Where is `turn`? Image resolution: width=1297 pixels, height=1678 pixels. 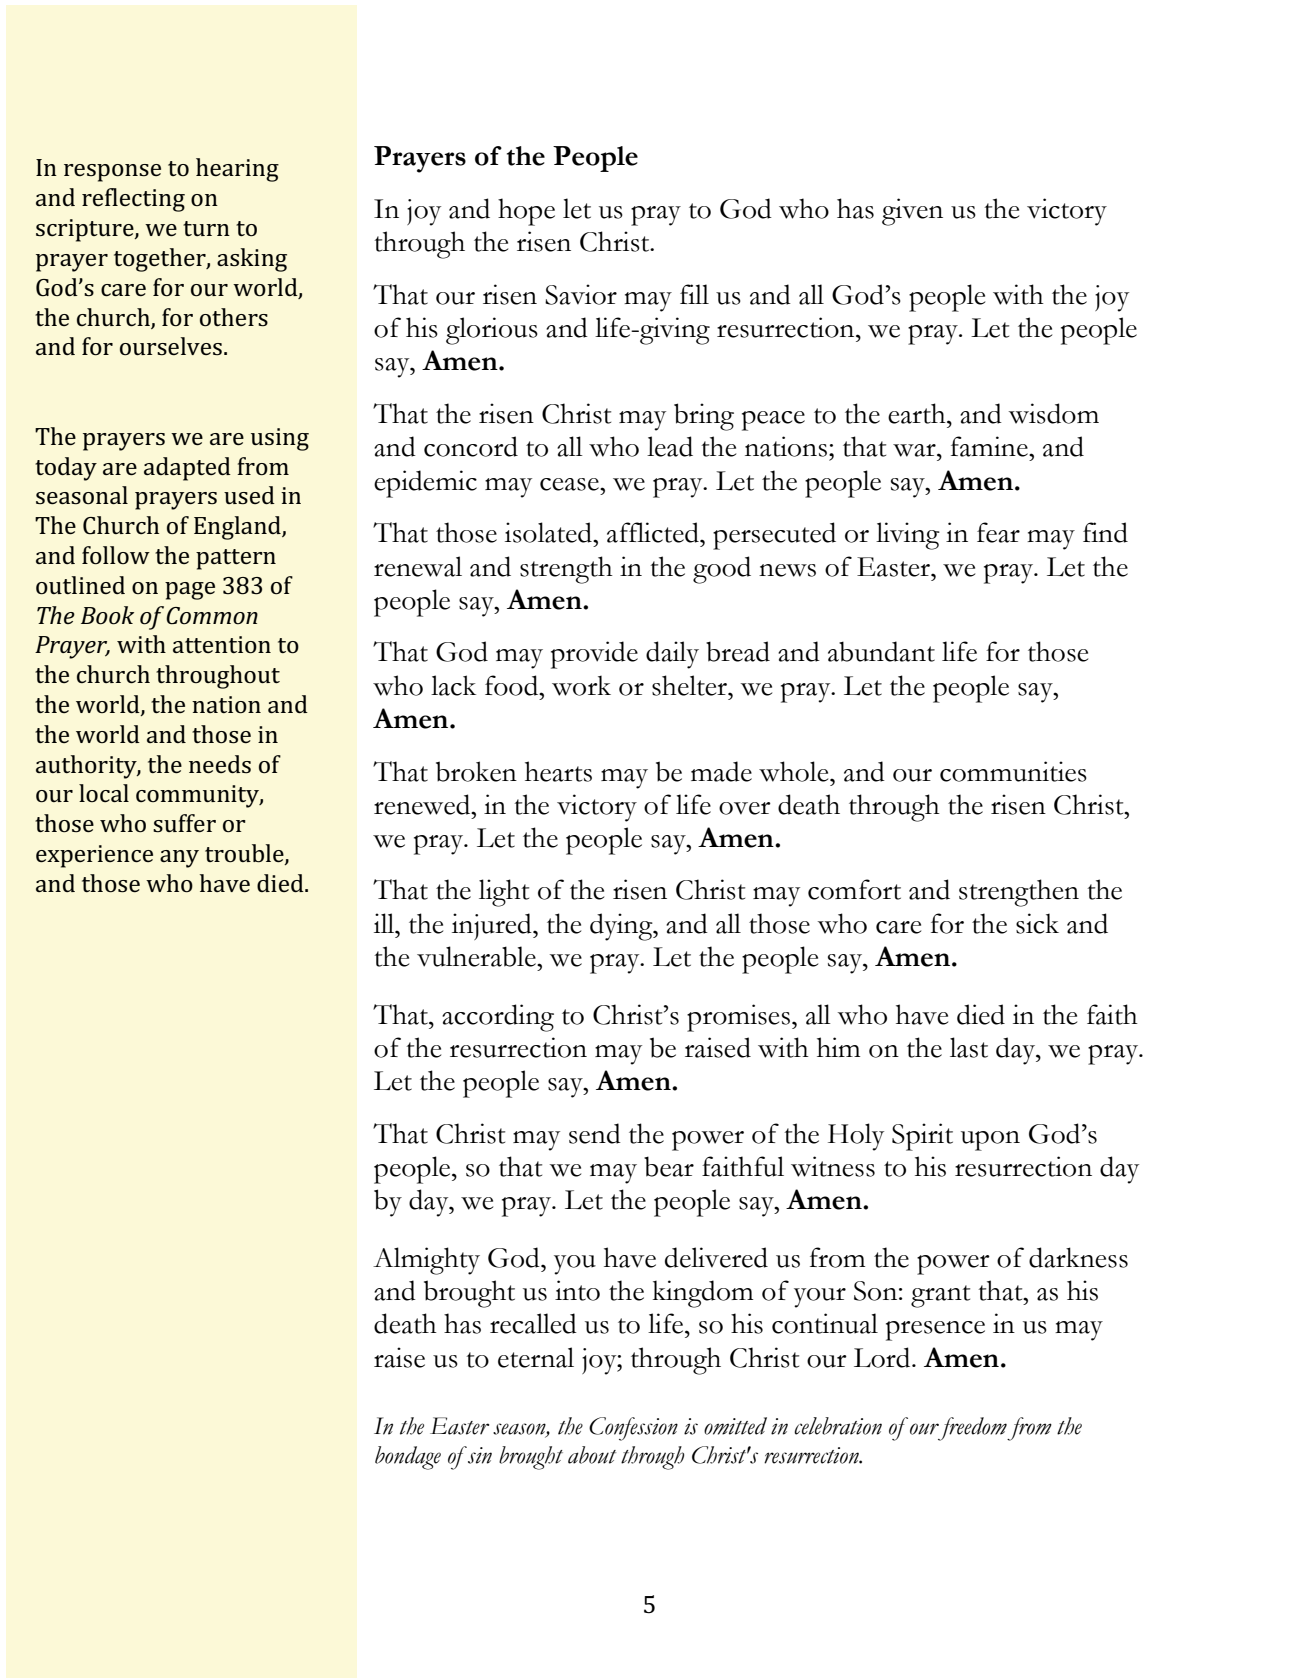
turn is located at coordinates (206, 228).
